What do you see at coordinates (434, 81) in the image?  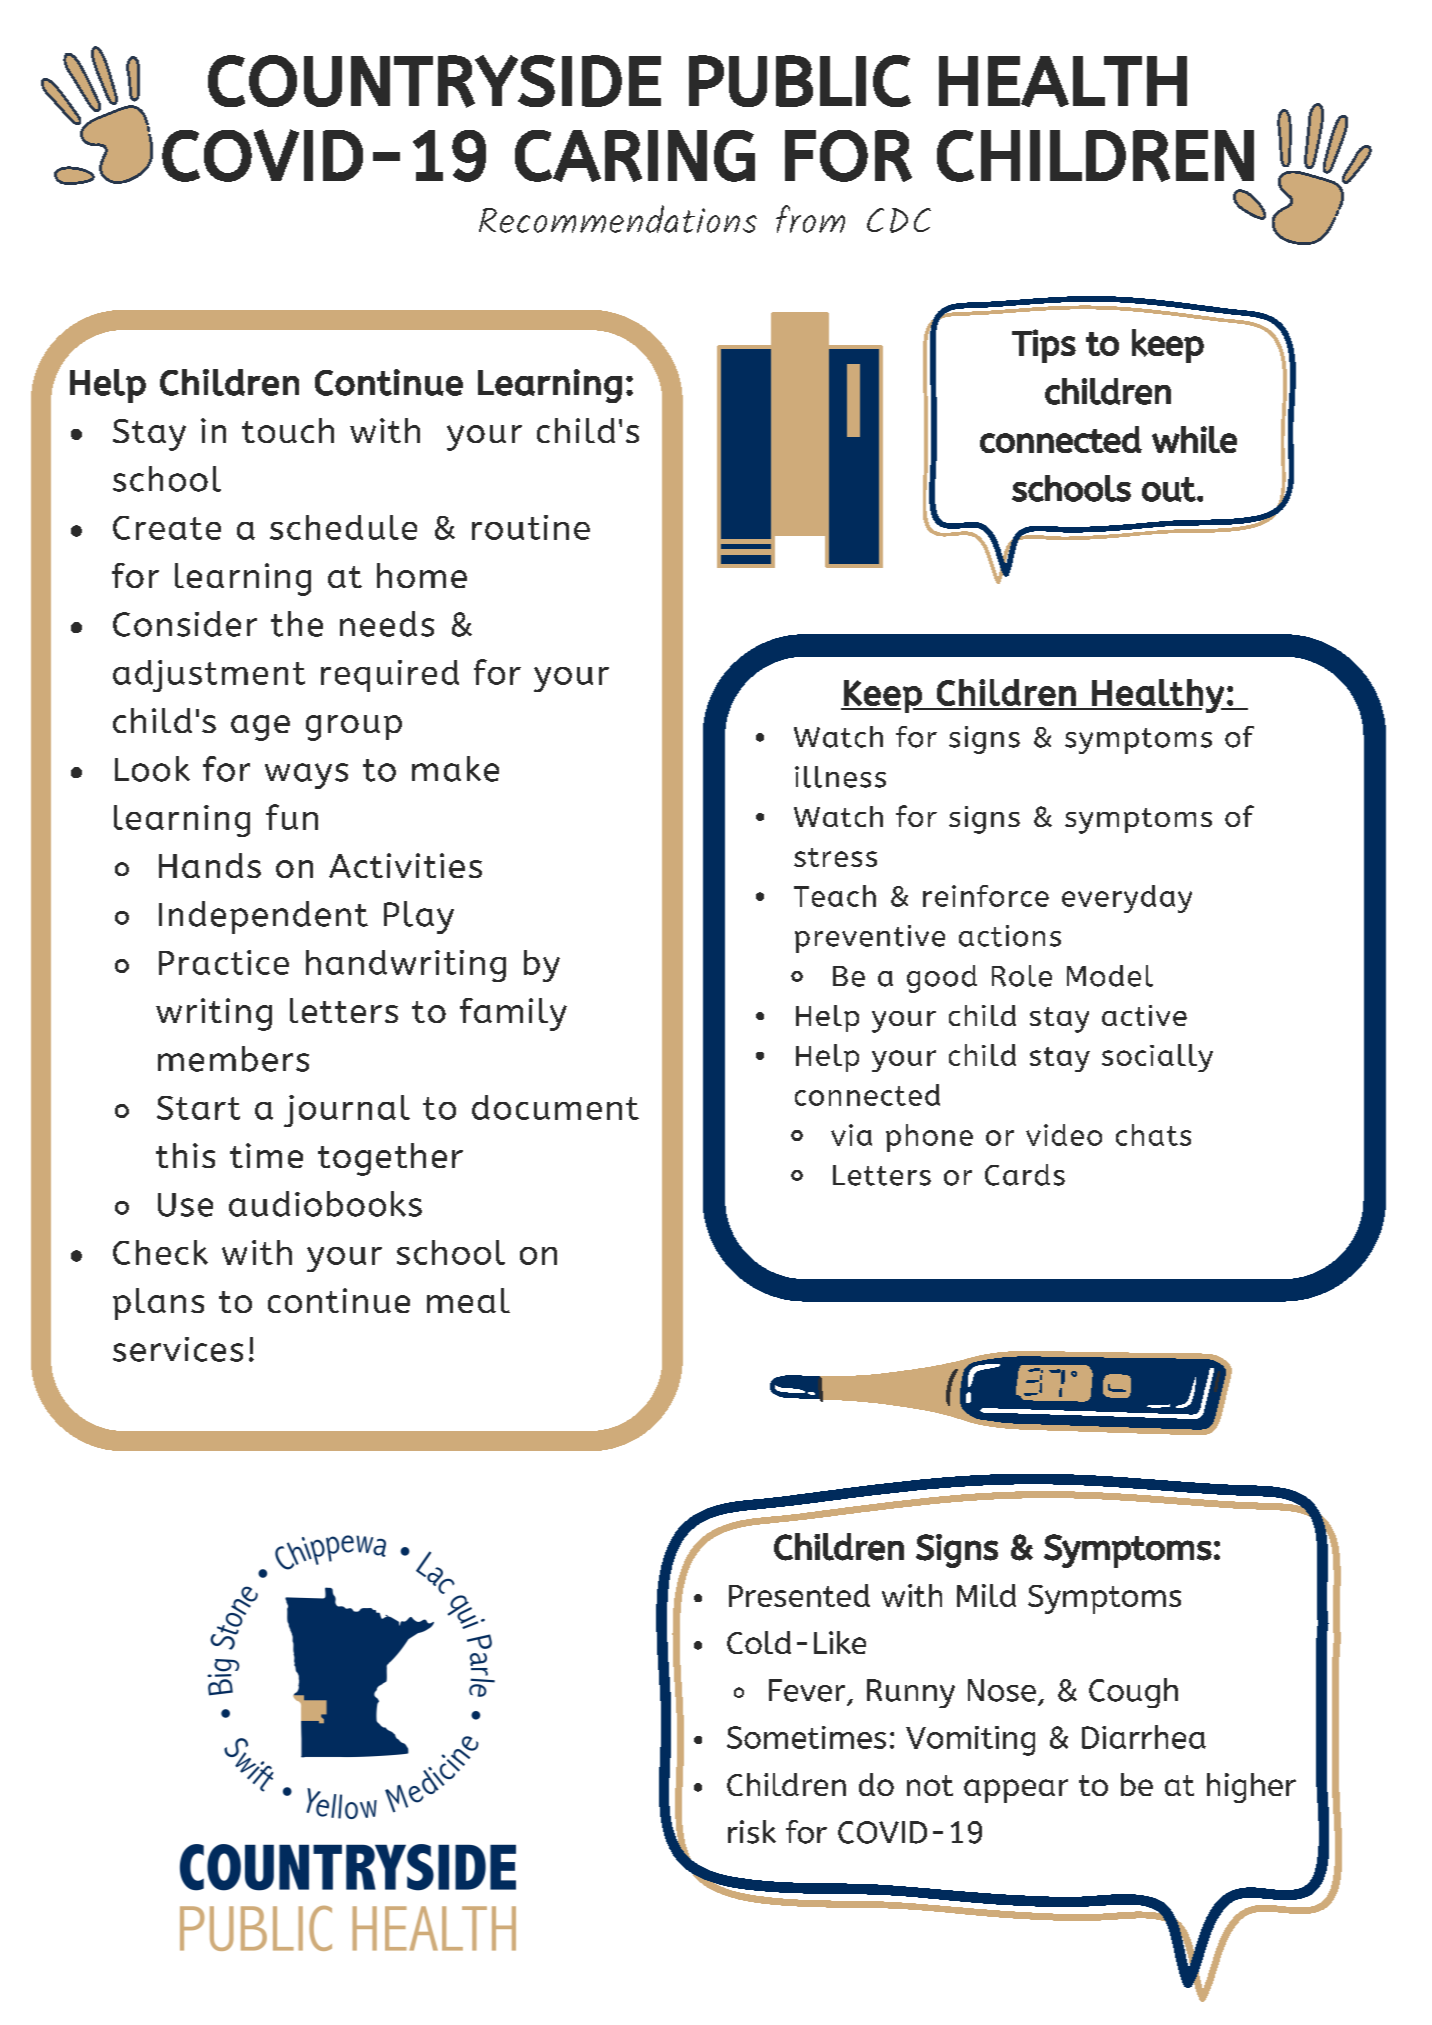 I see `COUNTRYSIDE` at bounding box center [434, 81].
